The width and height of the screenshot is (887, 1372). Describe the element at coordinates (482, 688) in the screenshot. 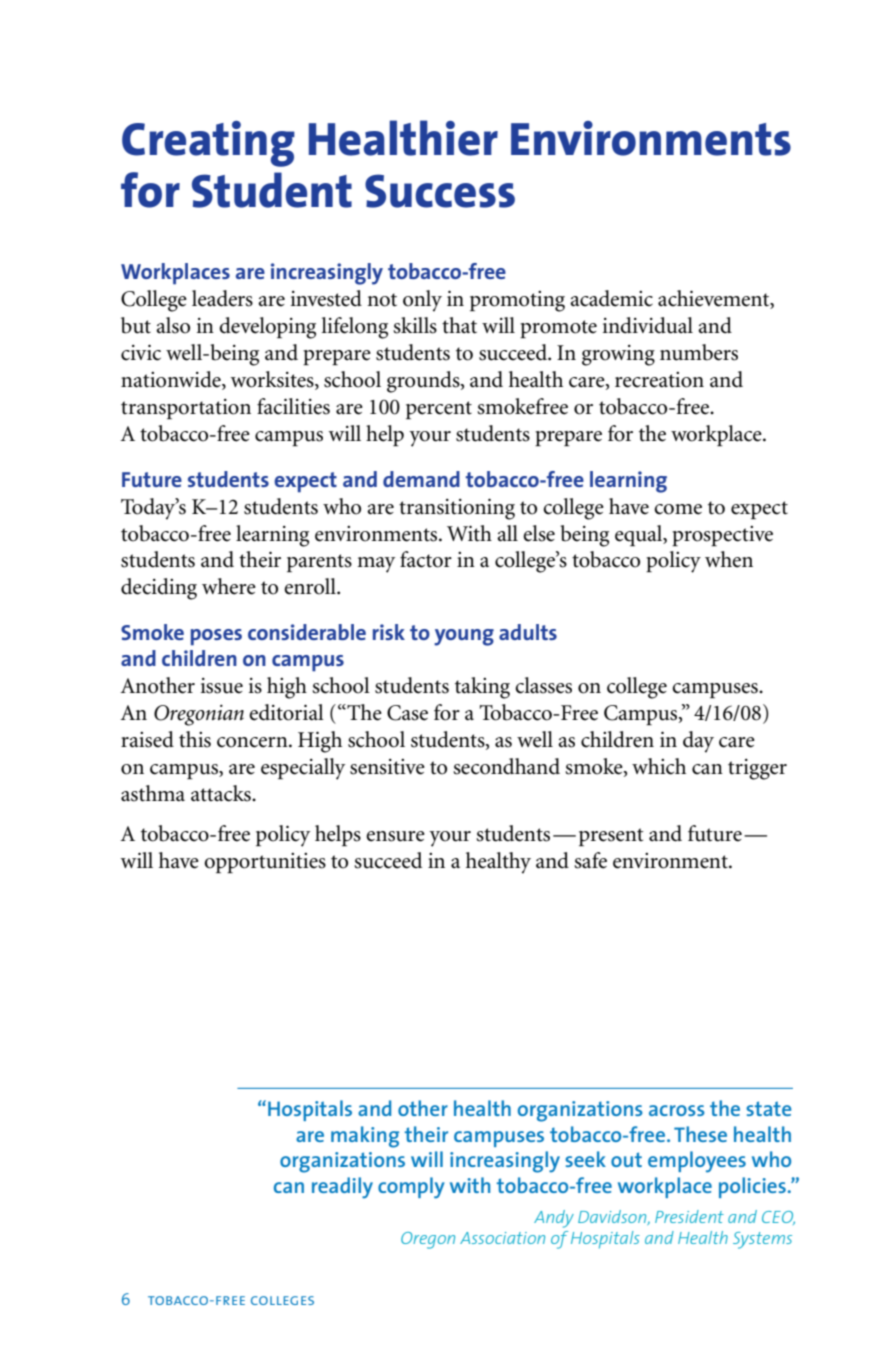

I see `taking` at that location.
